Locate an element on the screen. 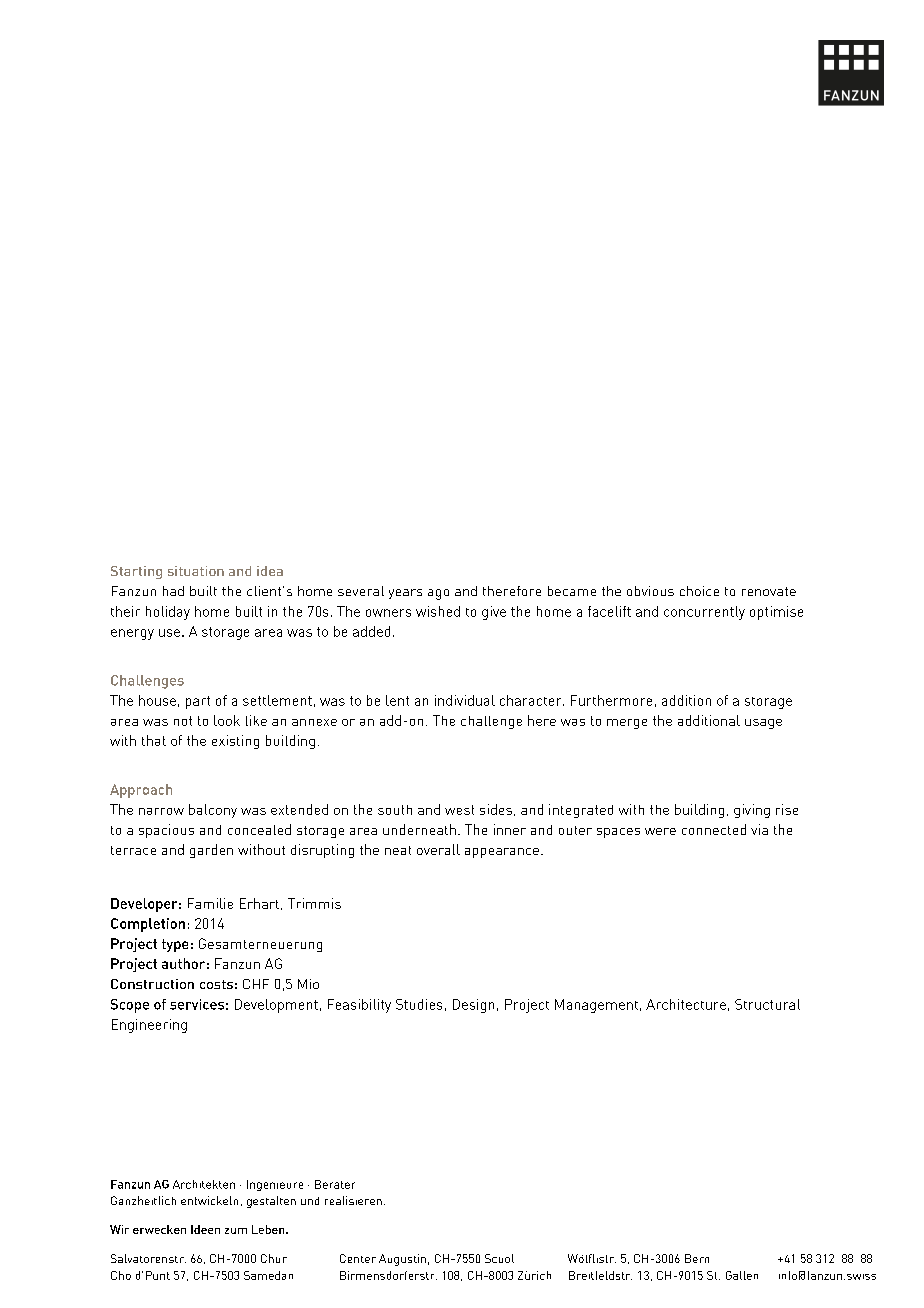 The height and width of the screenshot is (1308, 924). were is located at coordinates (660, 831).
